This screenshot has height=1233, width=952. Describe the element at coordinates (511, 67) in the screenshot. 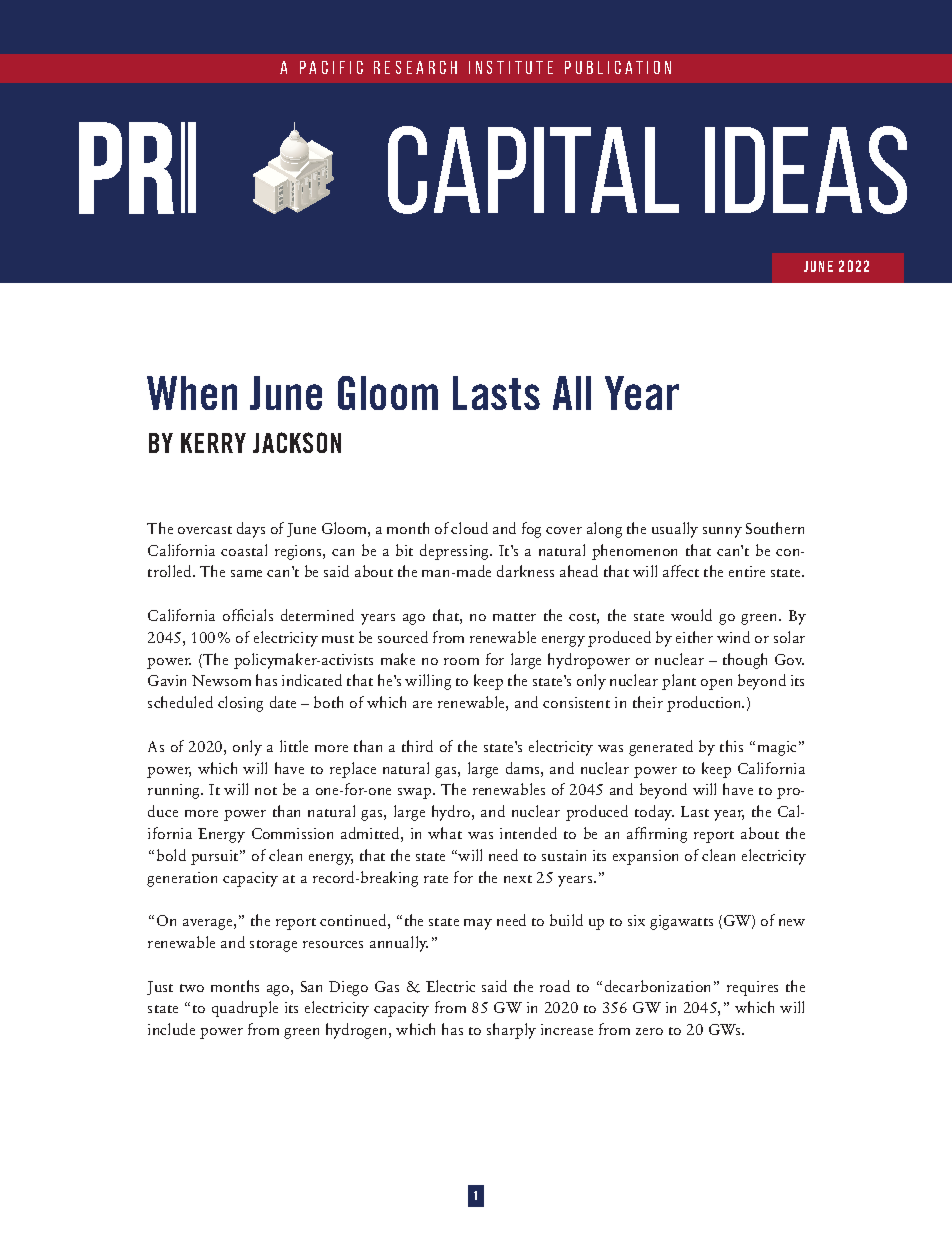

I see `Institute` at that location.
